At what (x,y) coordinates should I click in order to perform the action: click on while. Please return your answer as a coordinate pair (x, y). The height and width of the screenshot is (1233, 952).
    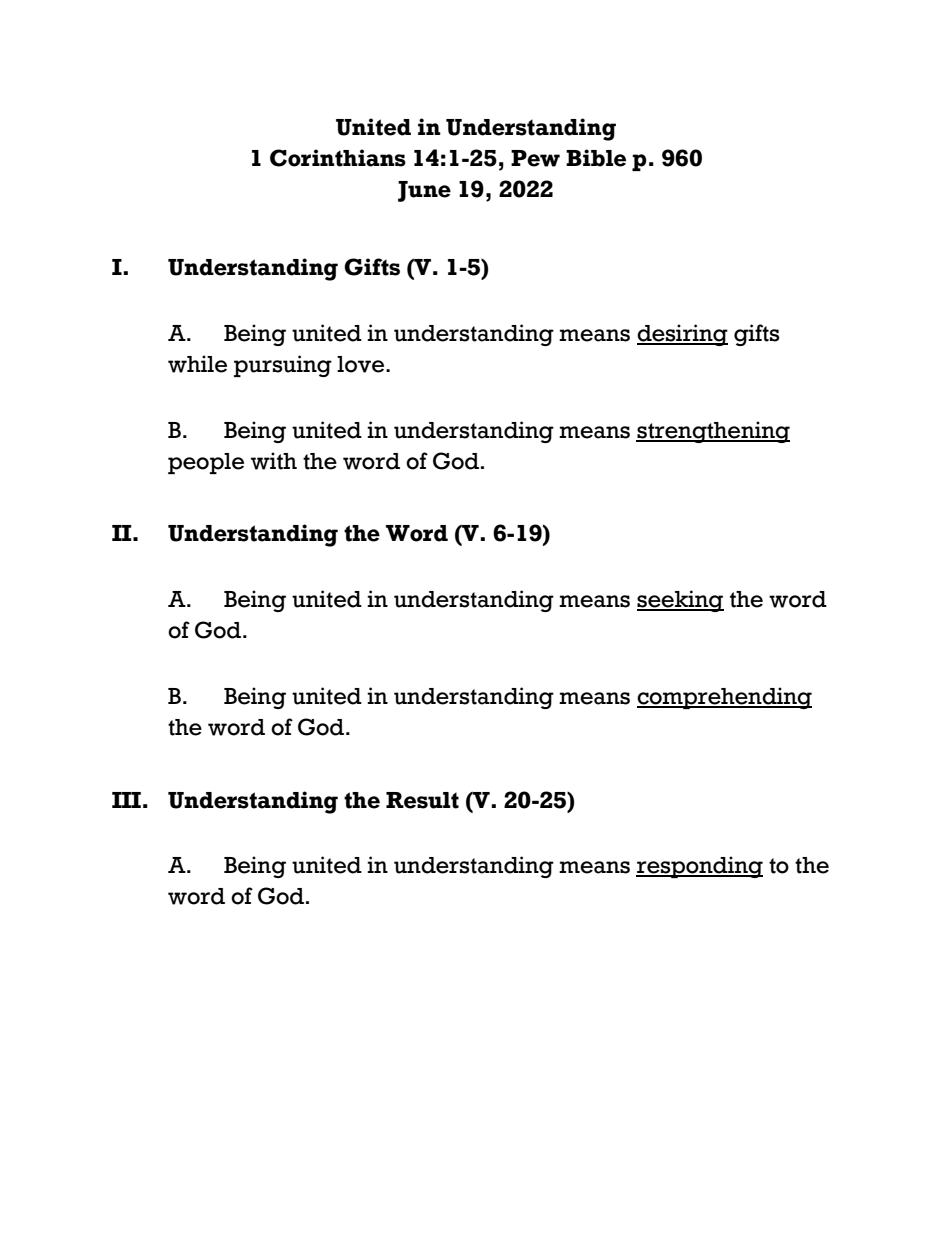
    Looking at the image, I should click on (197, 364).
